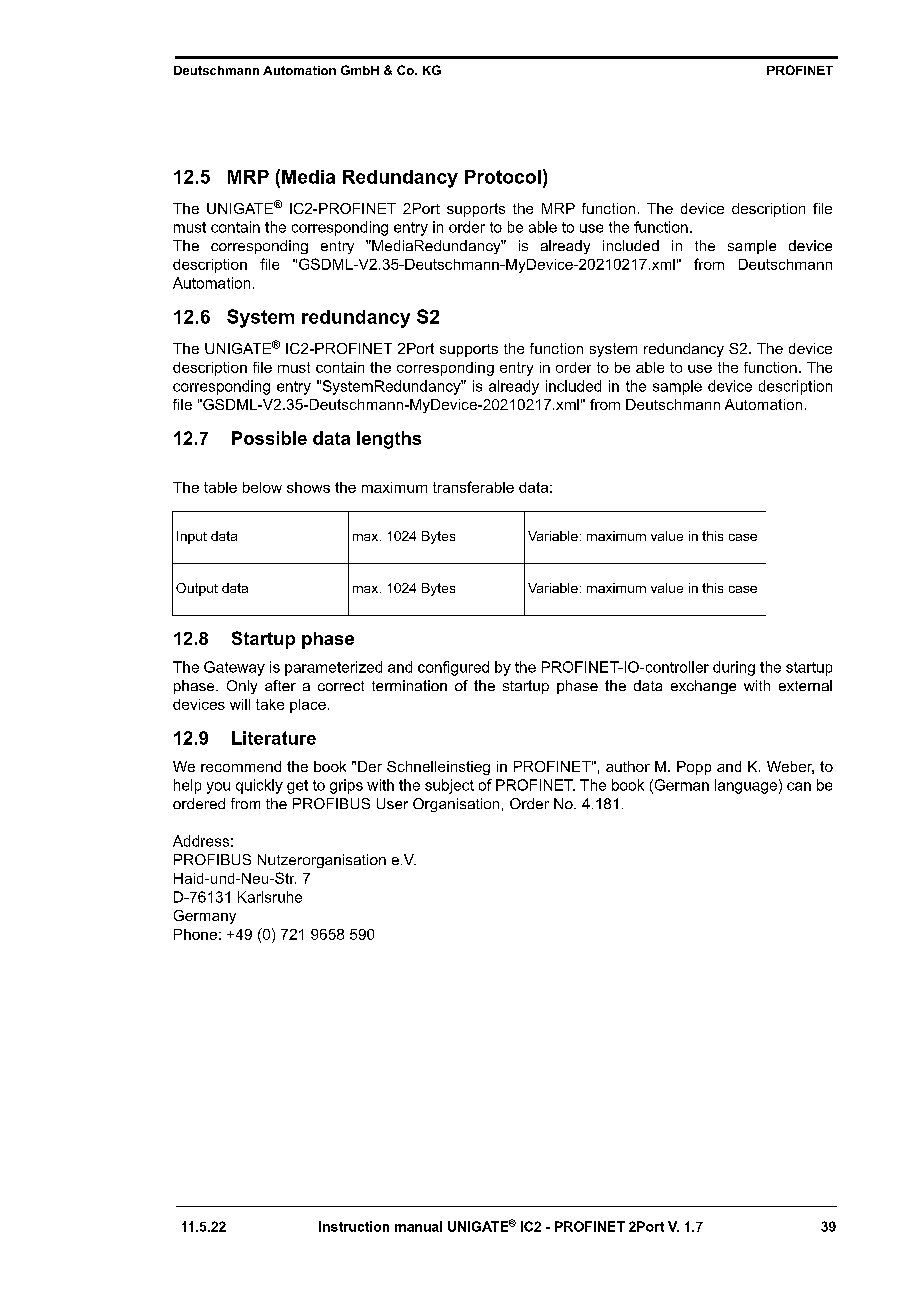 This page has width=924, height=1308. Describe the element at coordinates (389, 440) in the page. I see `lengths` at that location.
